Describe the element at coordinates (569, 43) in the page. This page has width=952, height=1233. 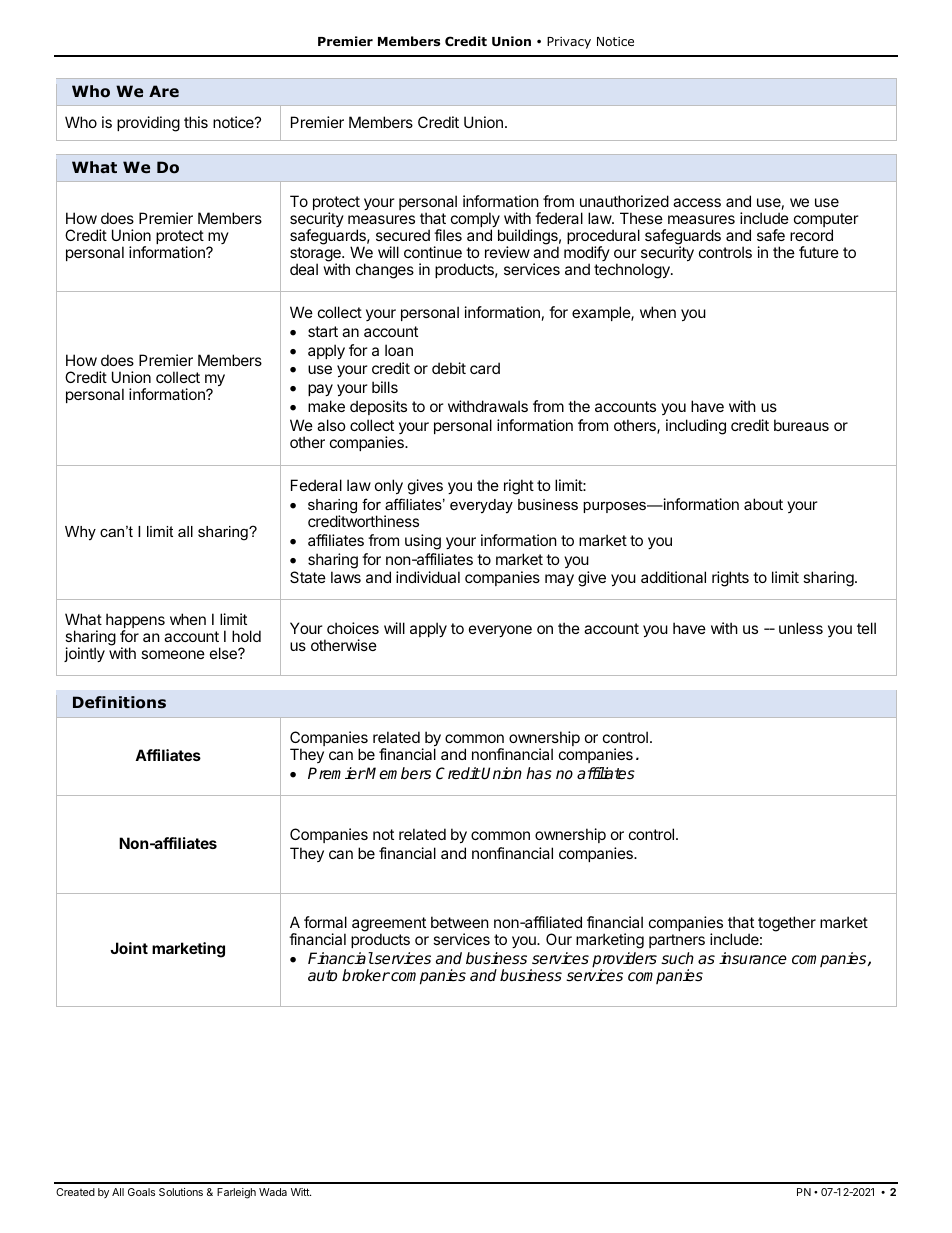
I see `Privacy` at that location.
